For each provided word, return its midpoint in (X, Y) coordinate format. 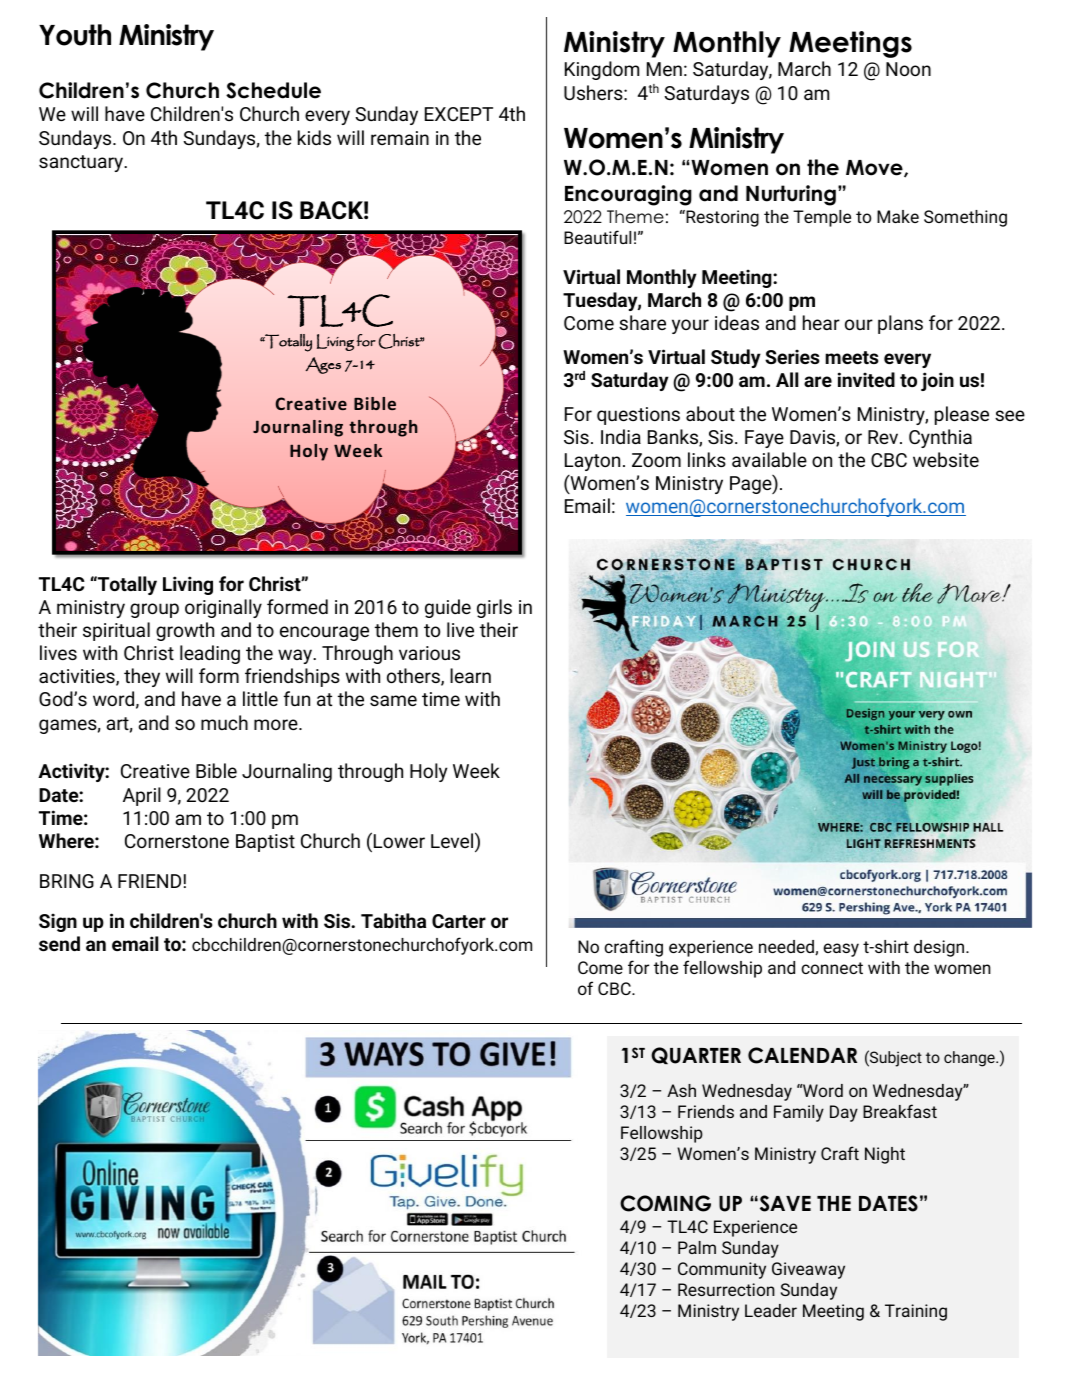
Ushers (594, 92)
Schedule (273, 90)
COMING (665, 1203)
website (946, 459)
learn (470, 675)
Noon (908, 69)
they (142, 677)
